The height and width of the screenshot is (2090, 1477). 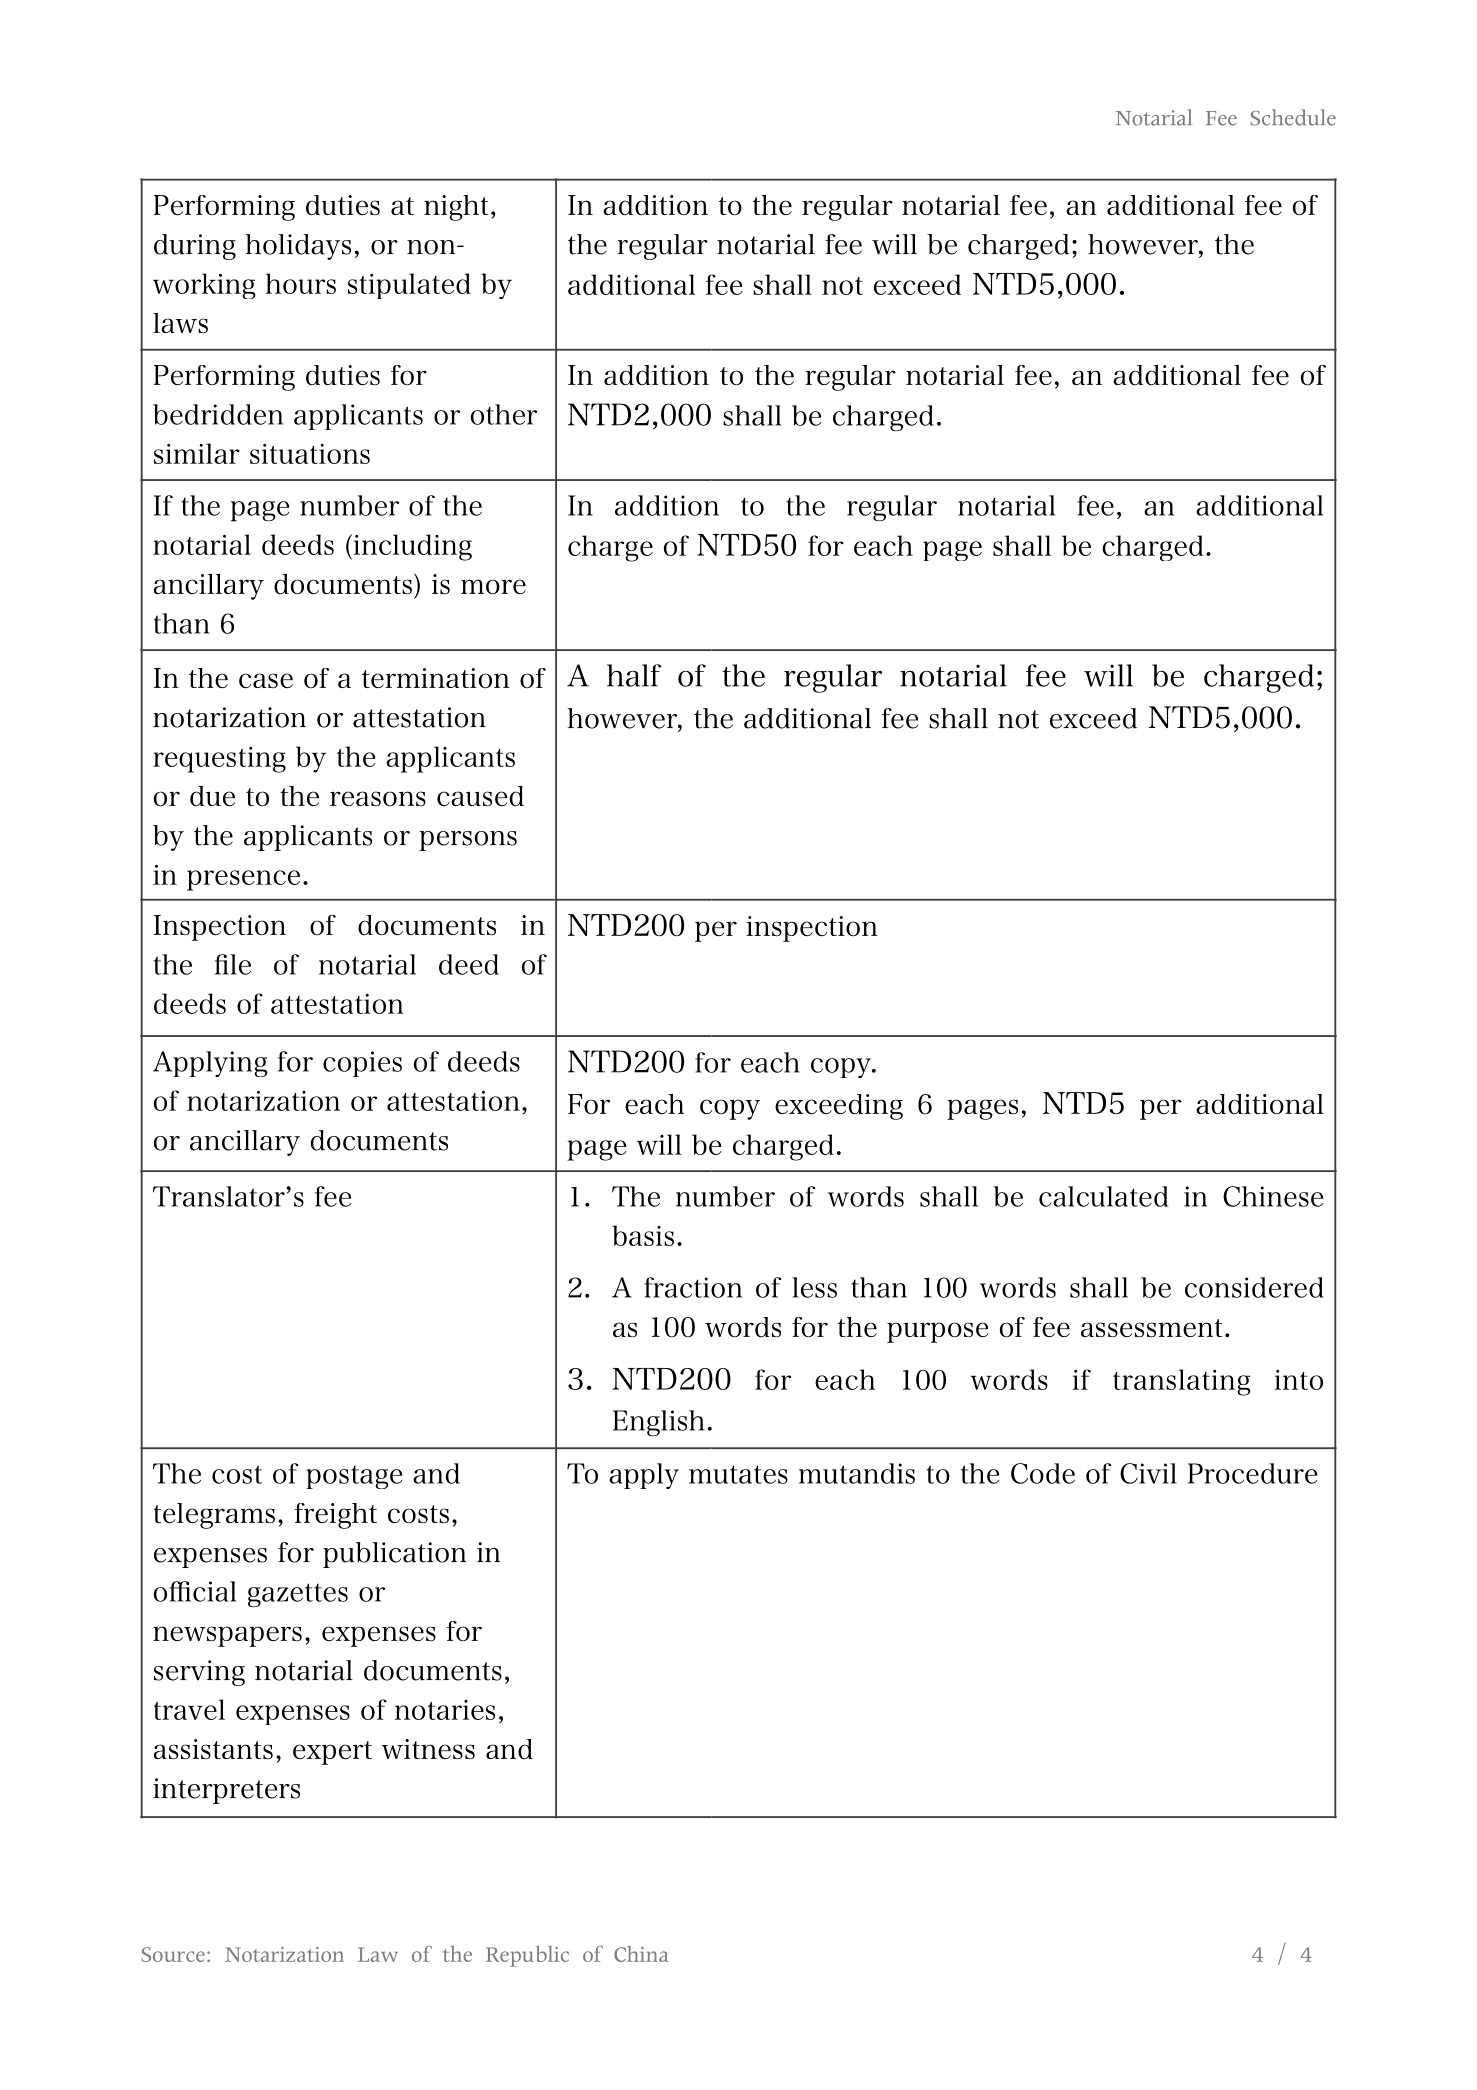 I want to click on expert, so click(x=332, y=1753).
